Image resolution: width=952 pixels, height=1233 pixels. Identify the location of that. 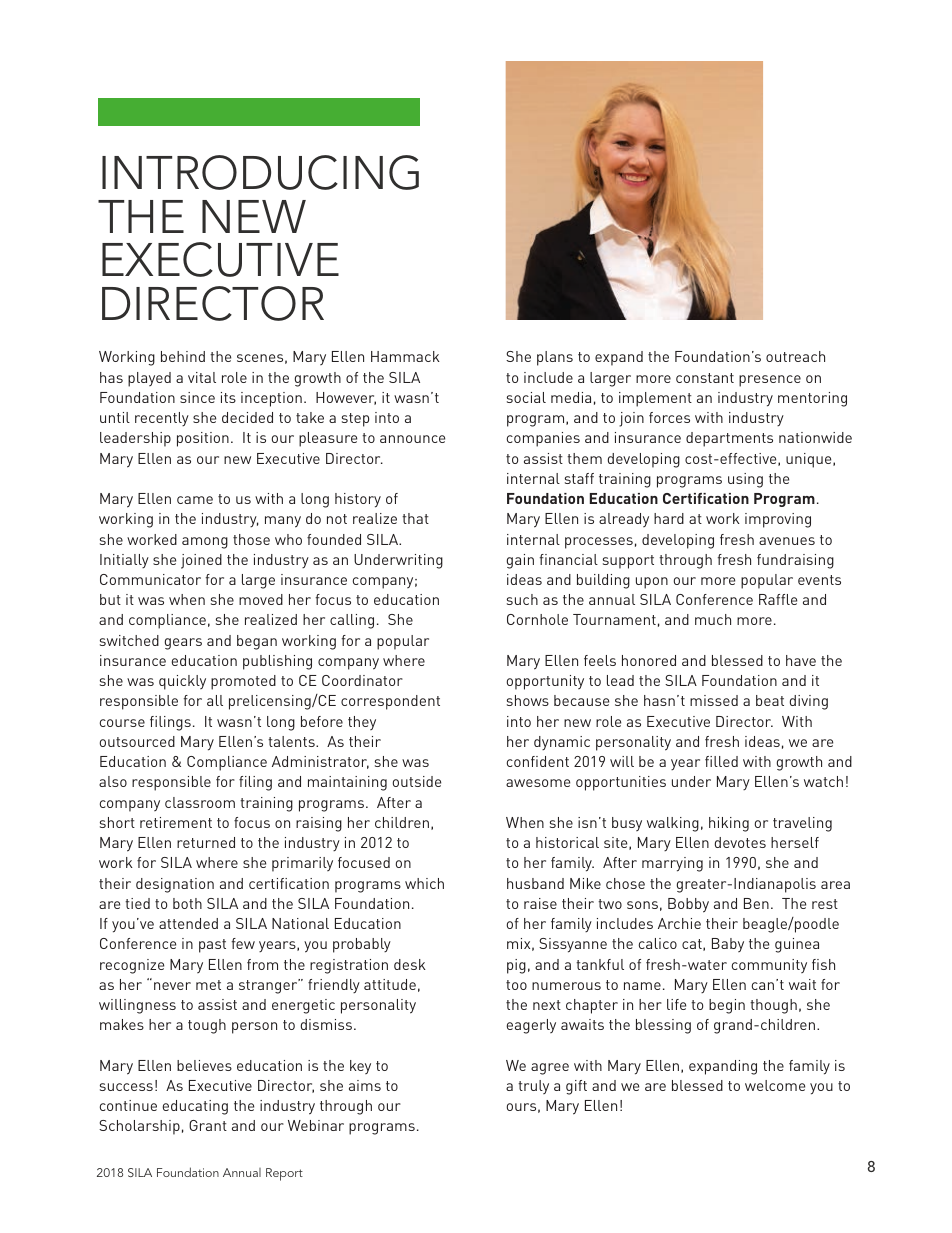
(415, 518).
